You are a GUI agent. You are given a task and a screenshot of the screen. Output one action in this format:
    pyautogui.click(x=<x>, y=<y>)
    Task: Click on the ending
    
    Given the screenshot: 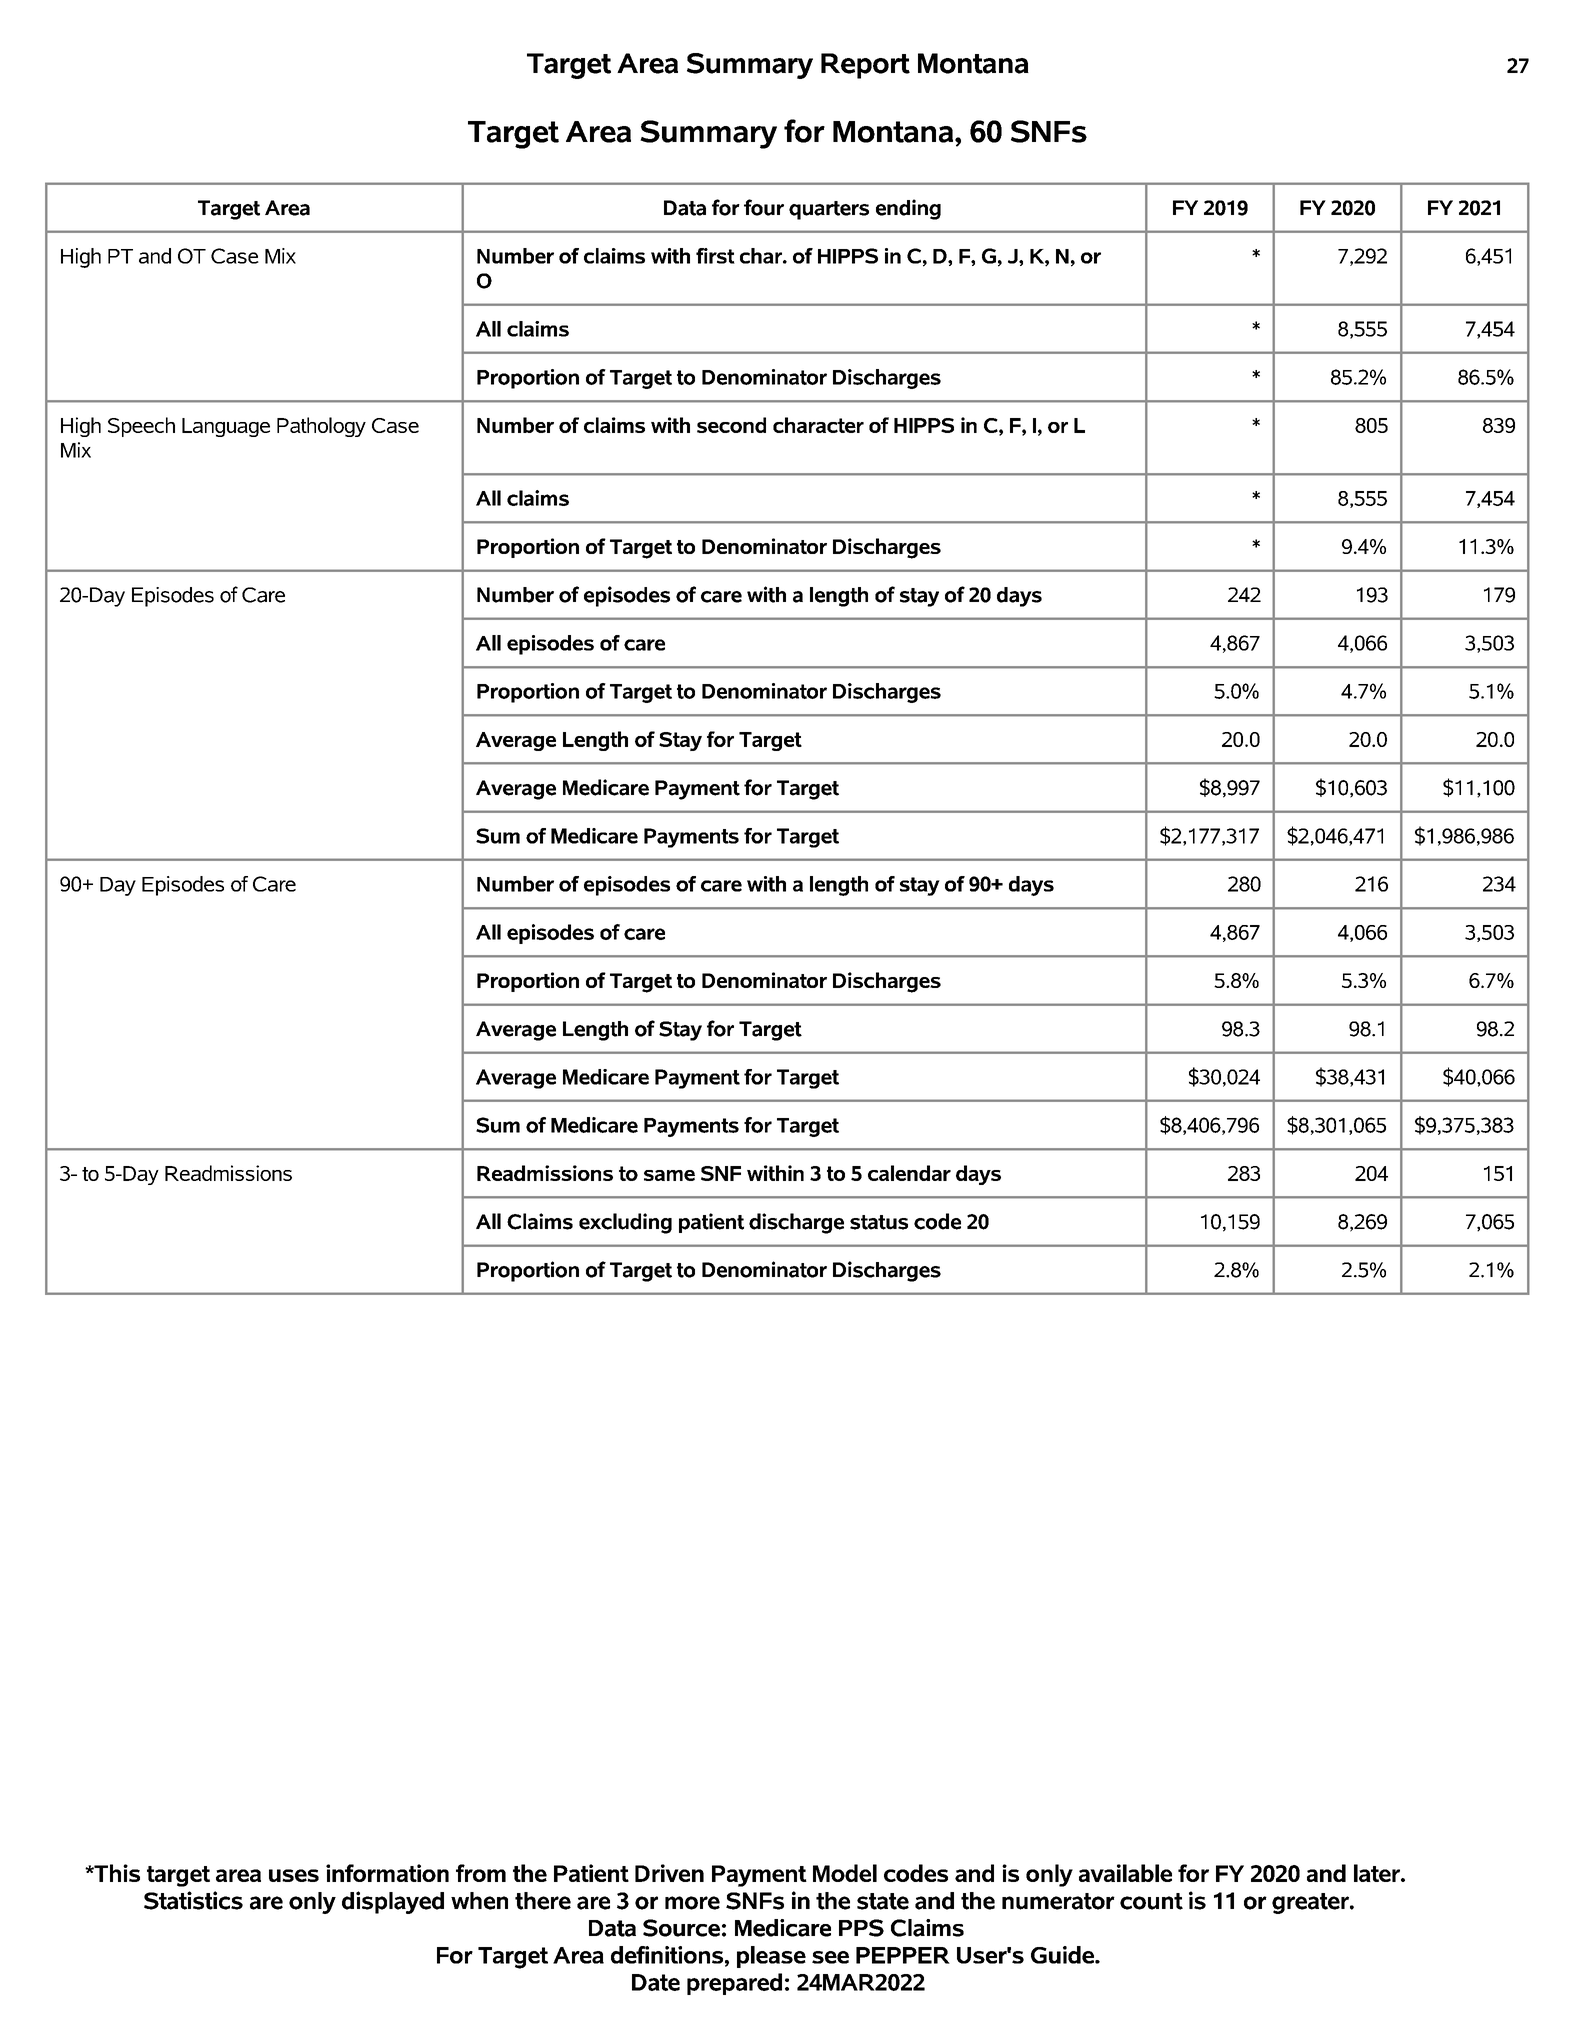 What is the action you would take?
    pyautogui.click(x=908, y=209)
